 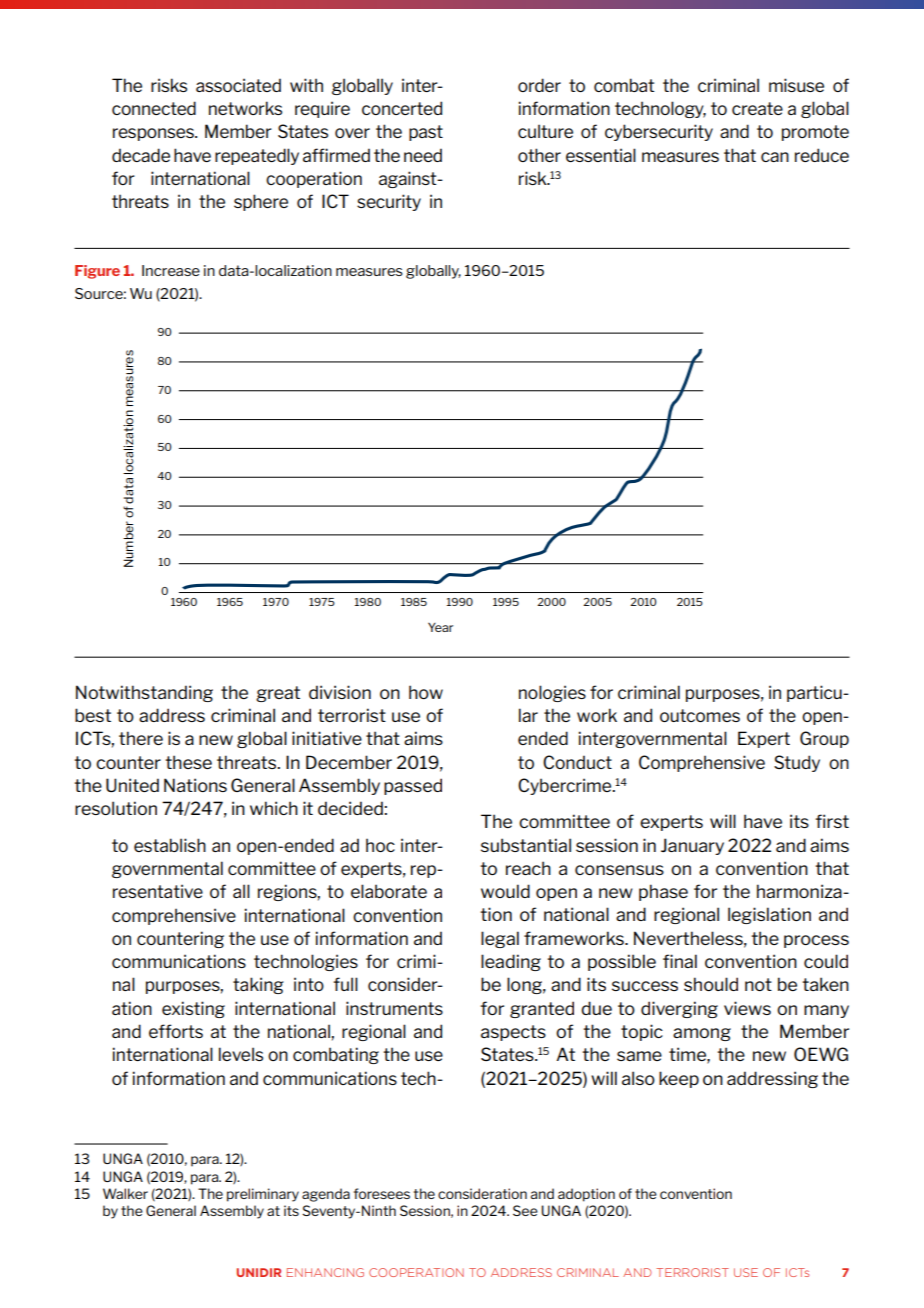 I want to click on responses, so click(x=154, y=134).
